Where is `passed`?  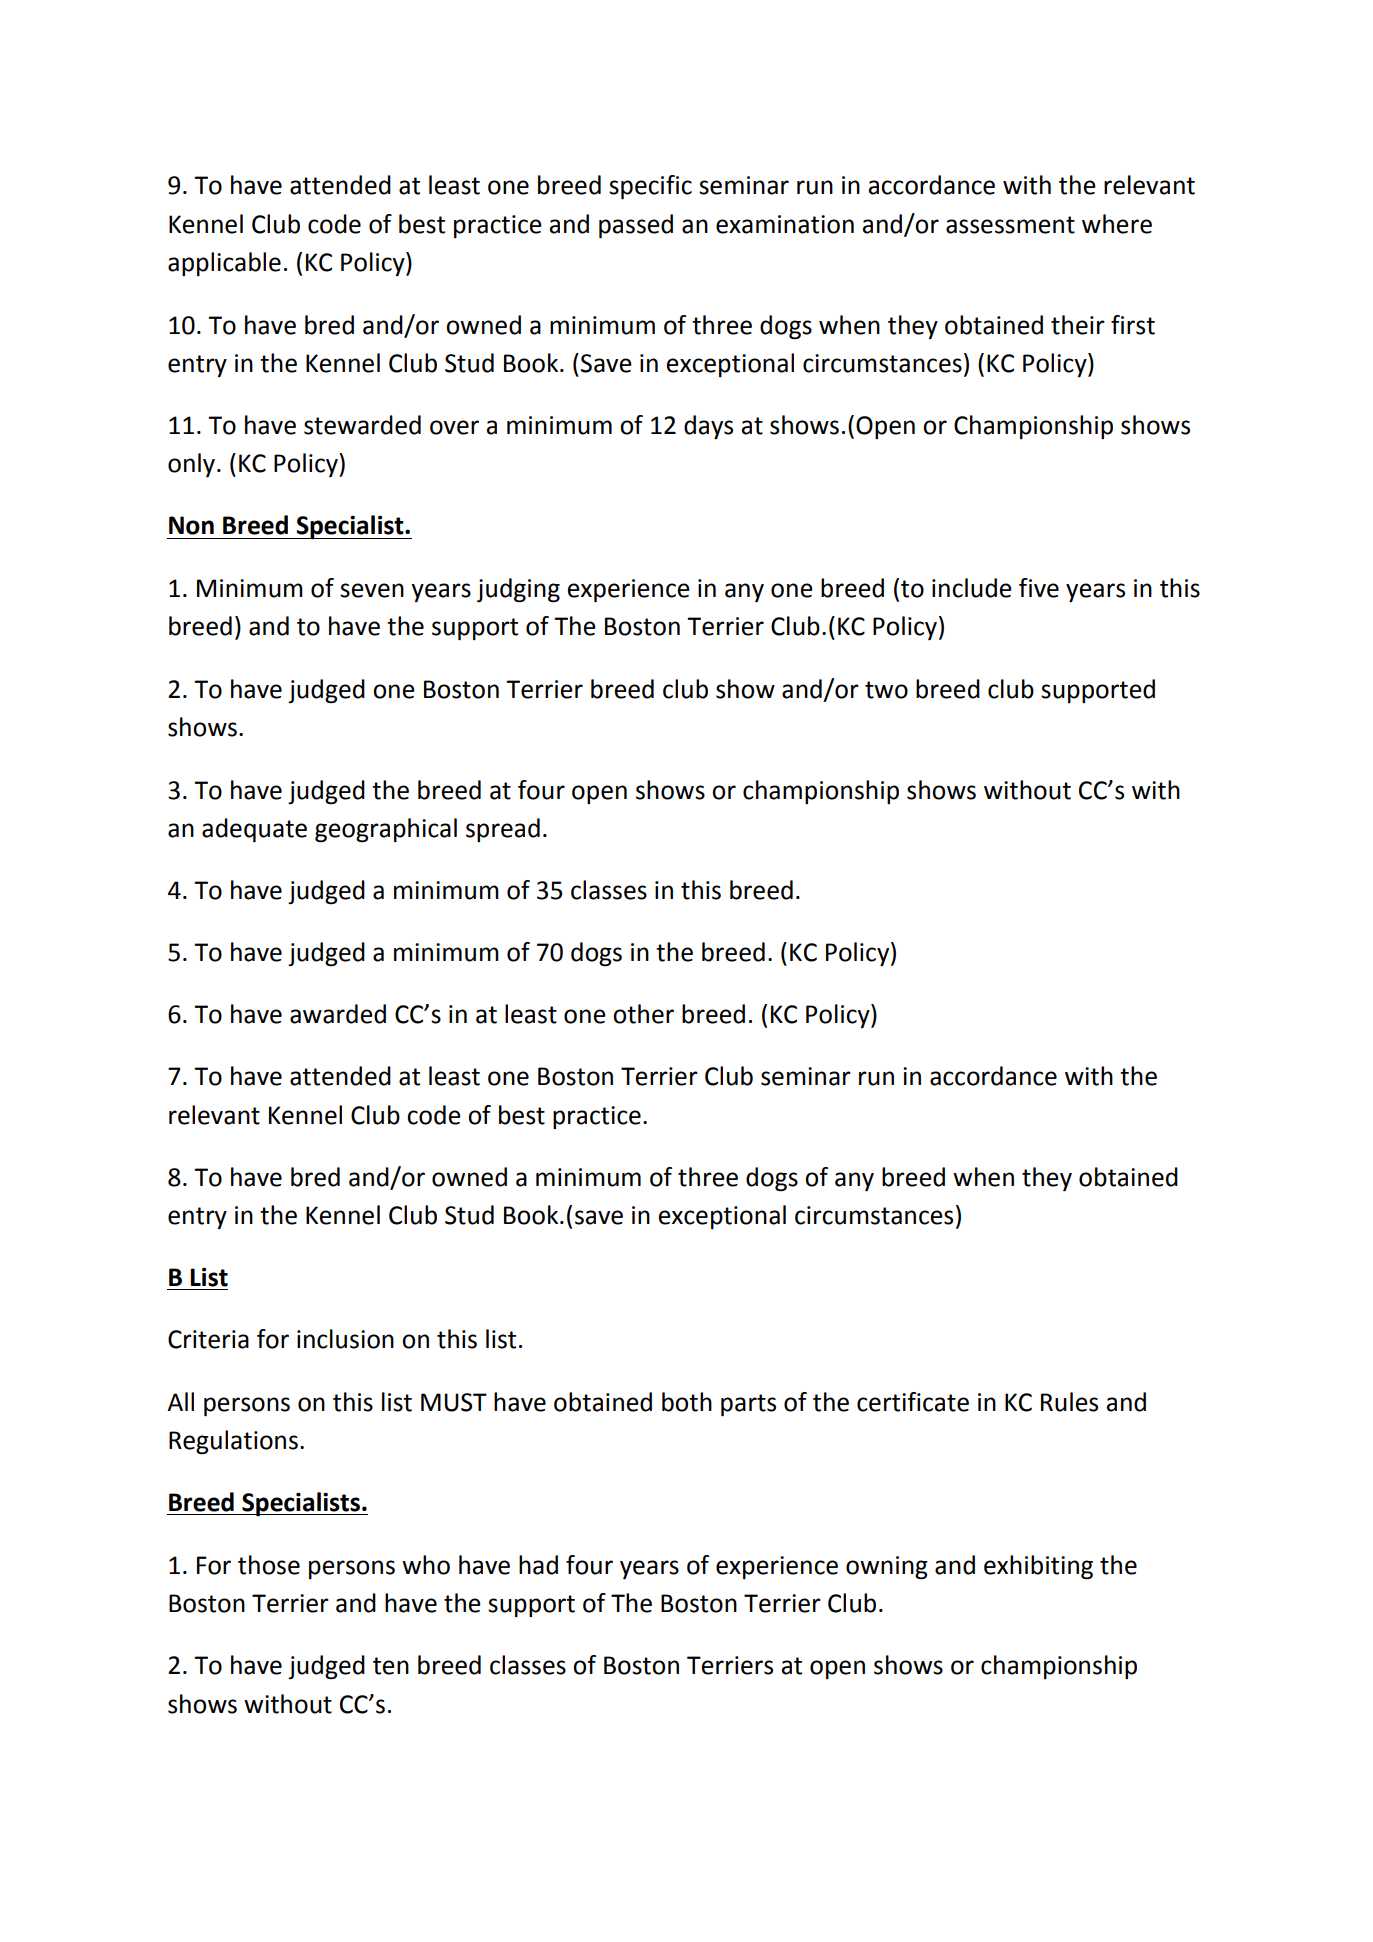 passed is located at coordinates (636, 226).
